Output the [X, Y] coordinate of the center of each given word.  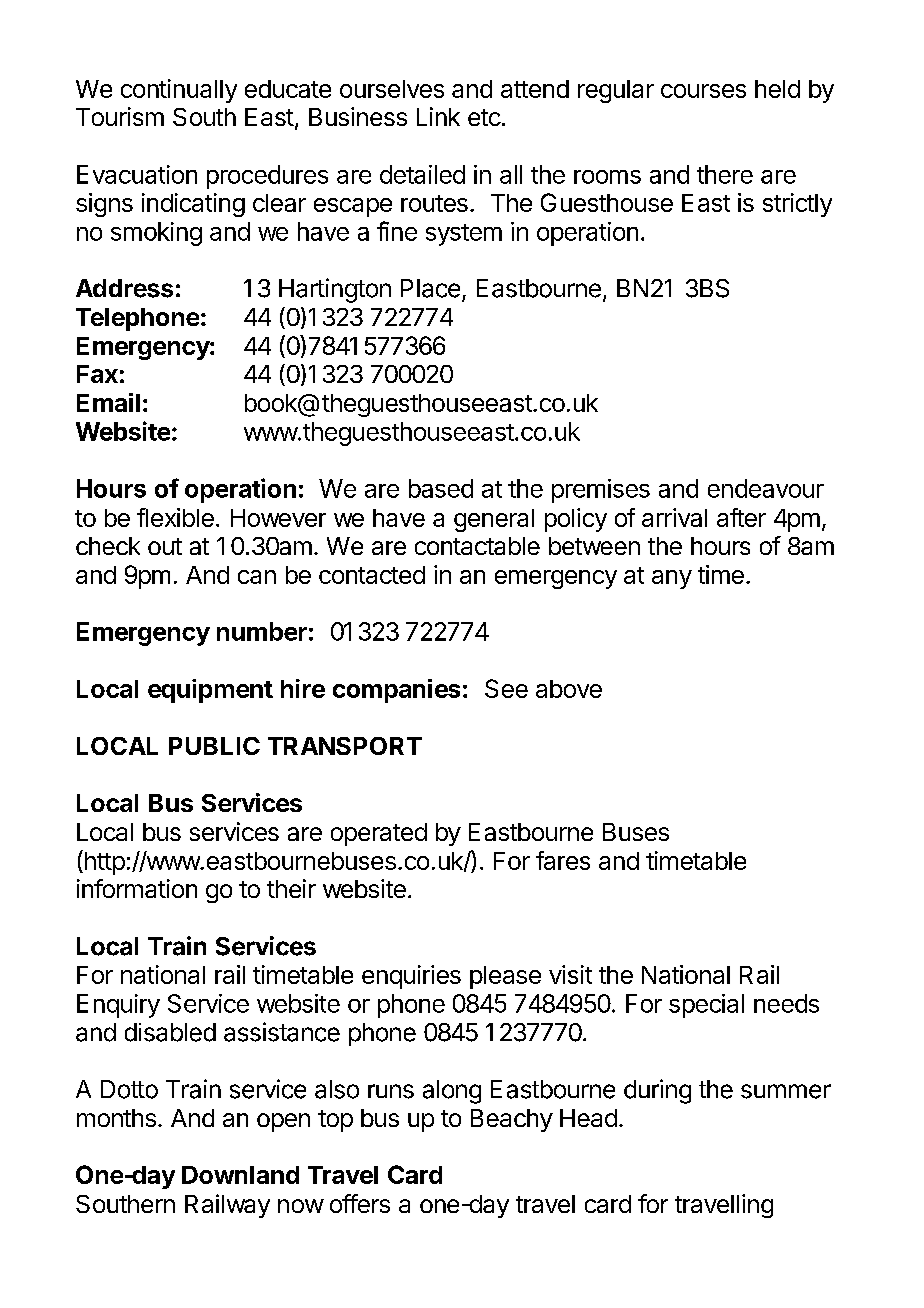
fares [563, 860]
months [116, 1118]
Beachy [512, 1120]
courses [703, 91]
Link [438, 116]
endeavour [766, 488]
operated [379, 834]
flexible [175, 517]
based [441, 488]
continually [179, 91]
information [137, 888]
